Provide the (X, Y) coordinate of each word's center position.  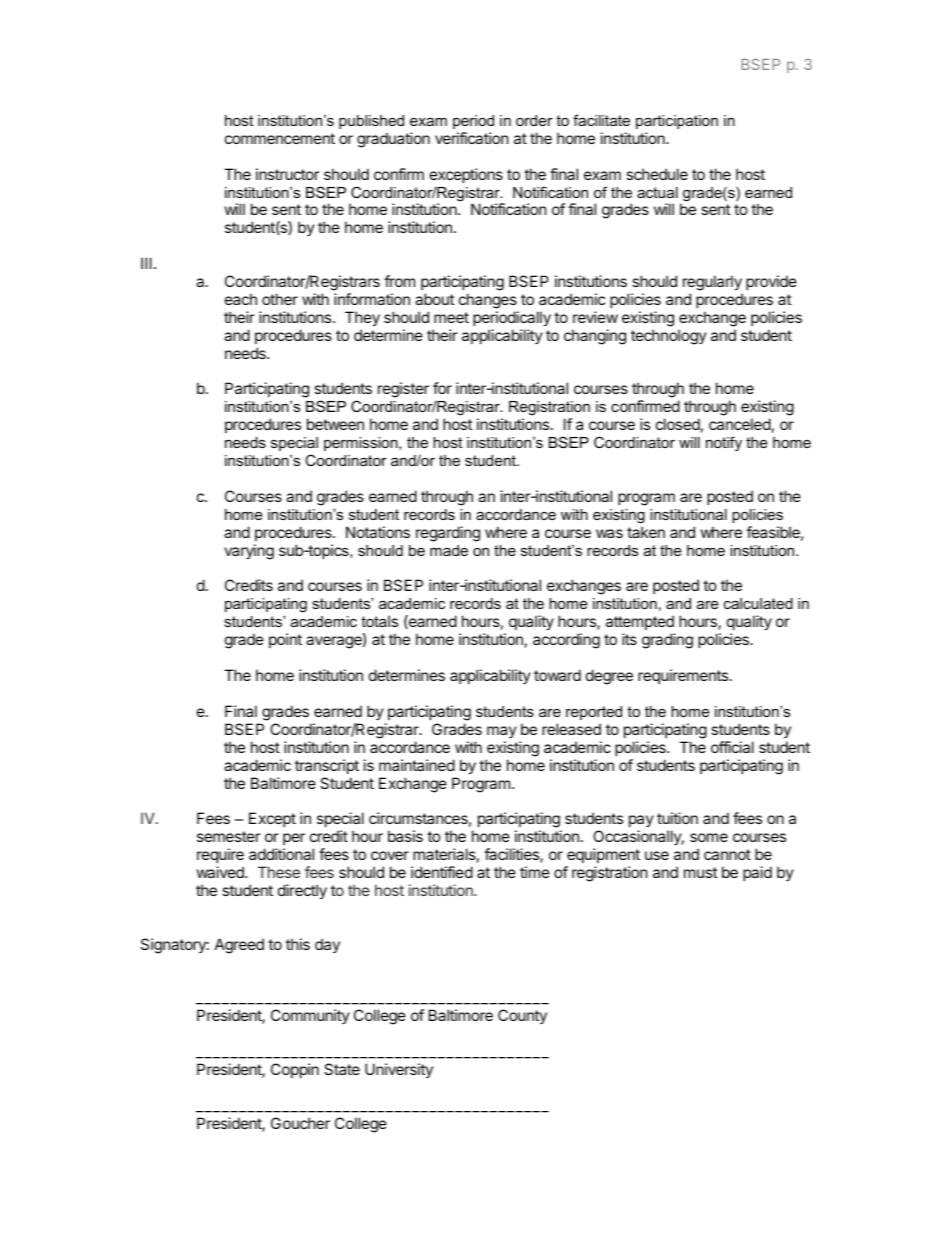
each (241, 299)
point (285, 640)
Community (310, 1016)
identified (442, 872)
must (700, 872)
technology (669, 337)
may (502, 732)
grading (667, 641)
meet (451, 317)
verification (472, 138)
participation (677, 122)
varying (249, 552)
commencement (280, 138)
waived (221, 872)
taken (646, 532)
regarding (448, 534)
